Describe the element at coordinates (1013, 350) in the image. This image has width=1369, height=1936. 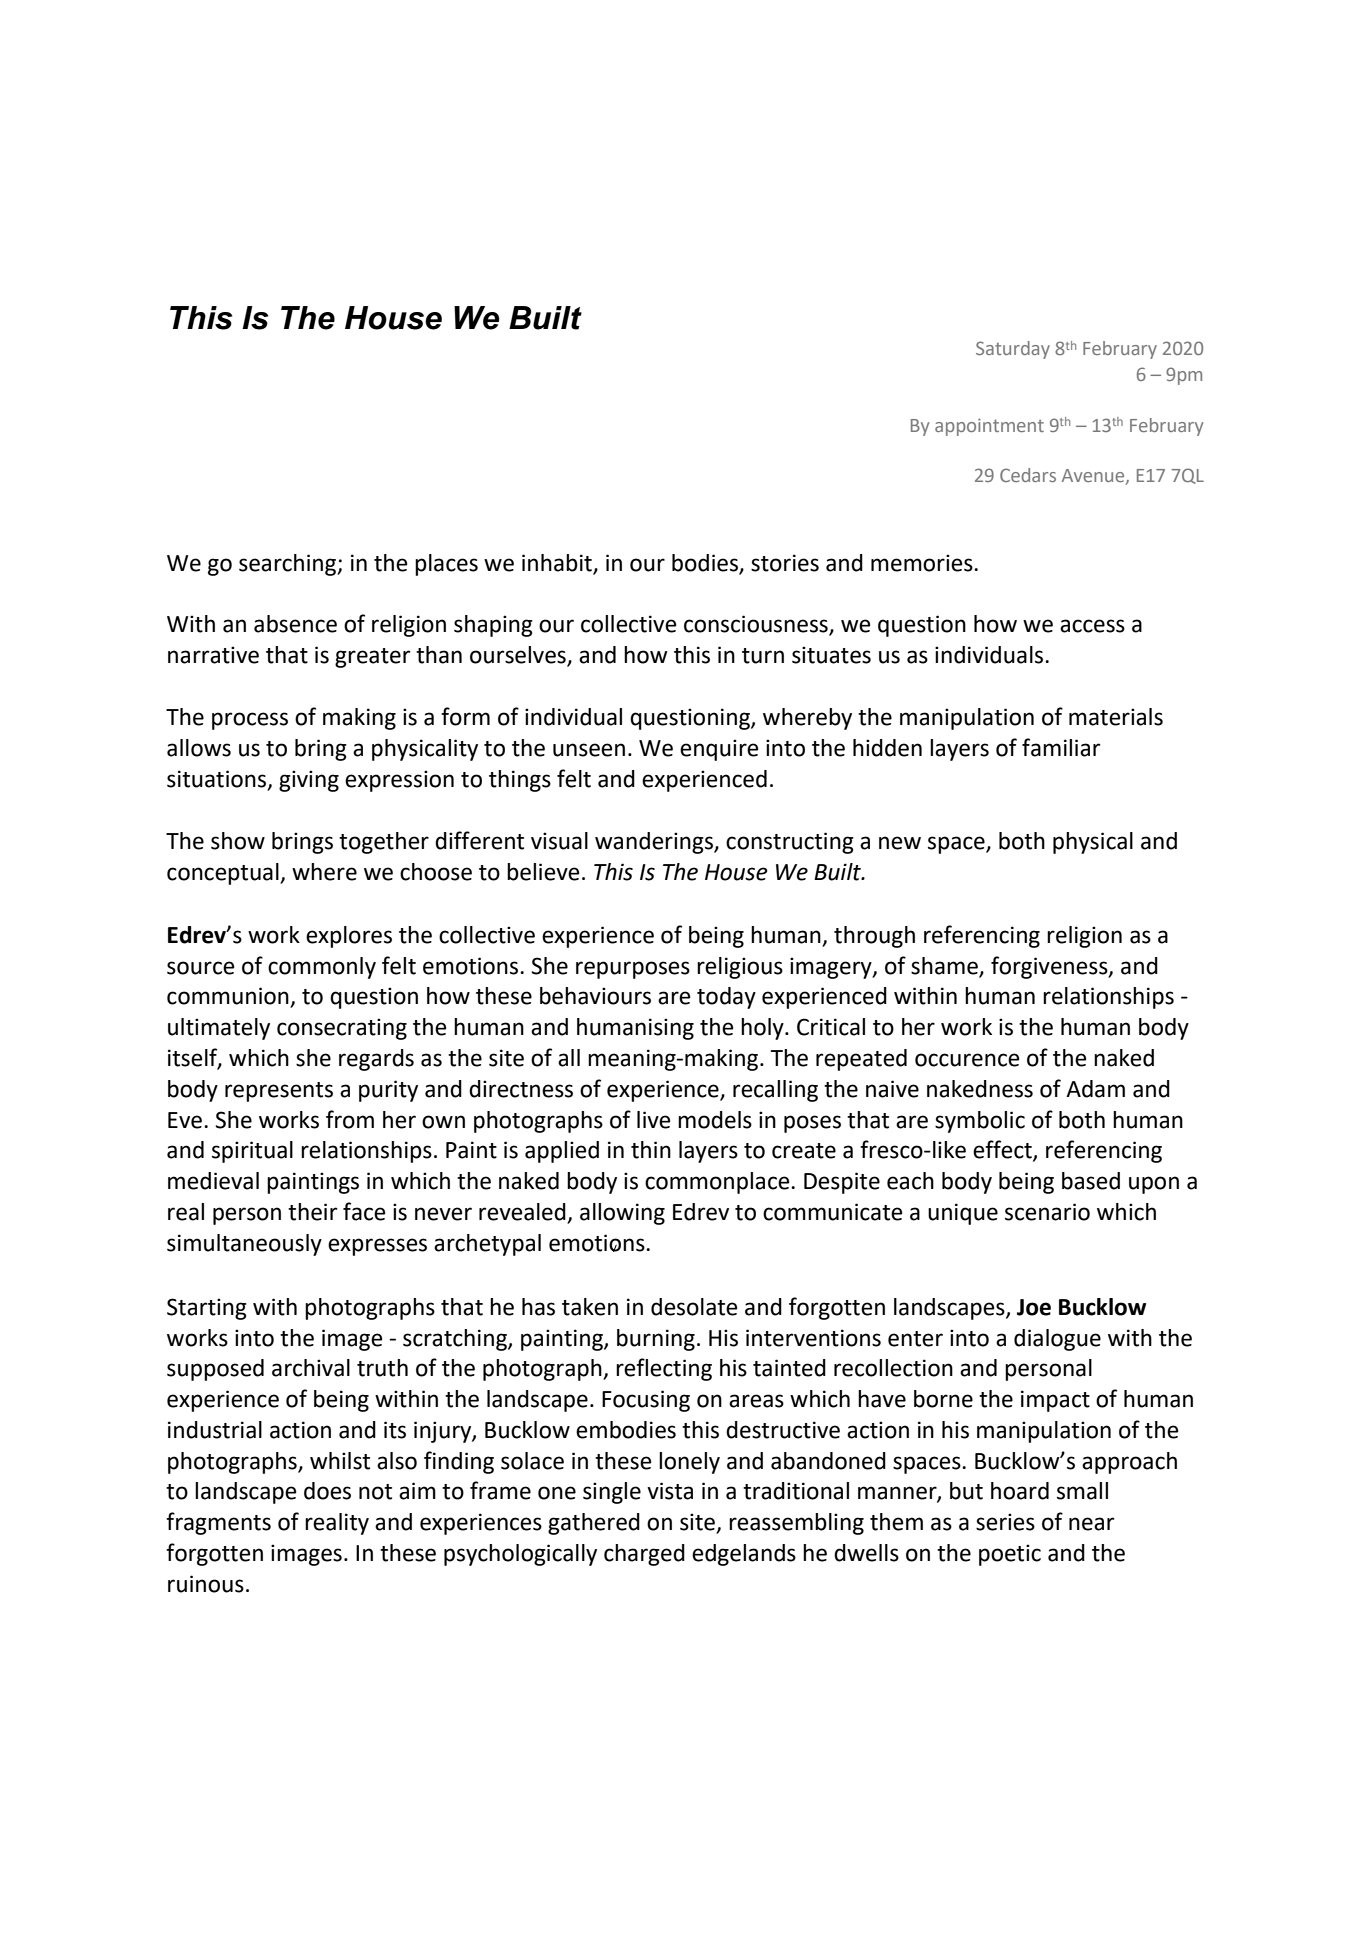
I see `Saturday` at that location.
